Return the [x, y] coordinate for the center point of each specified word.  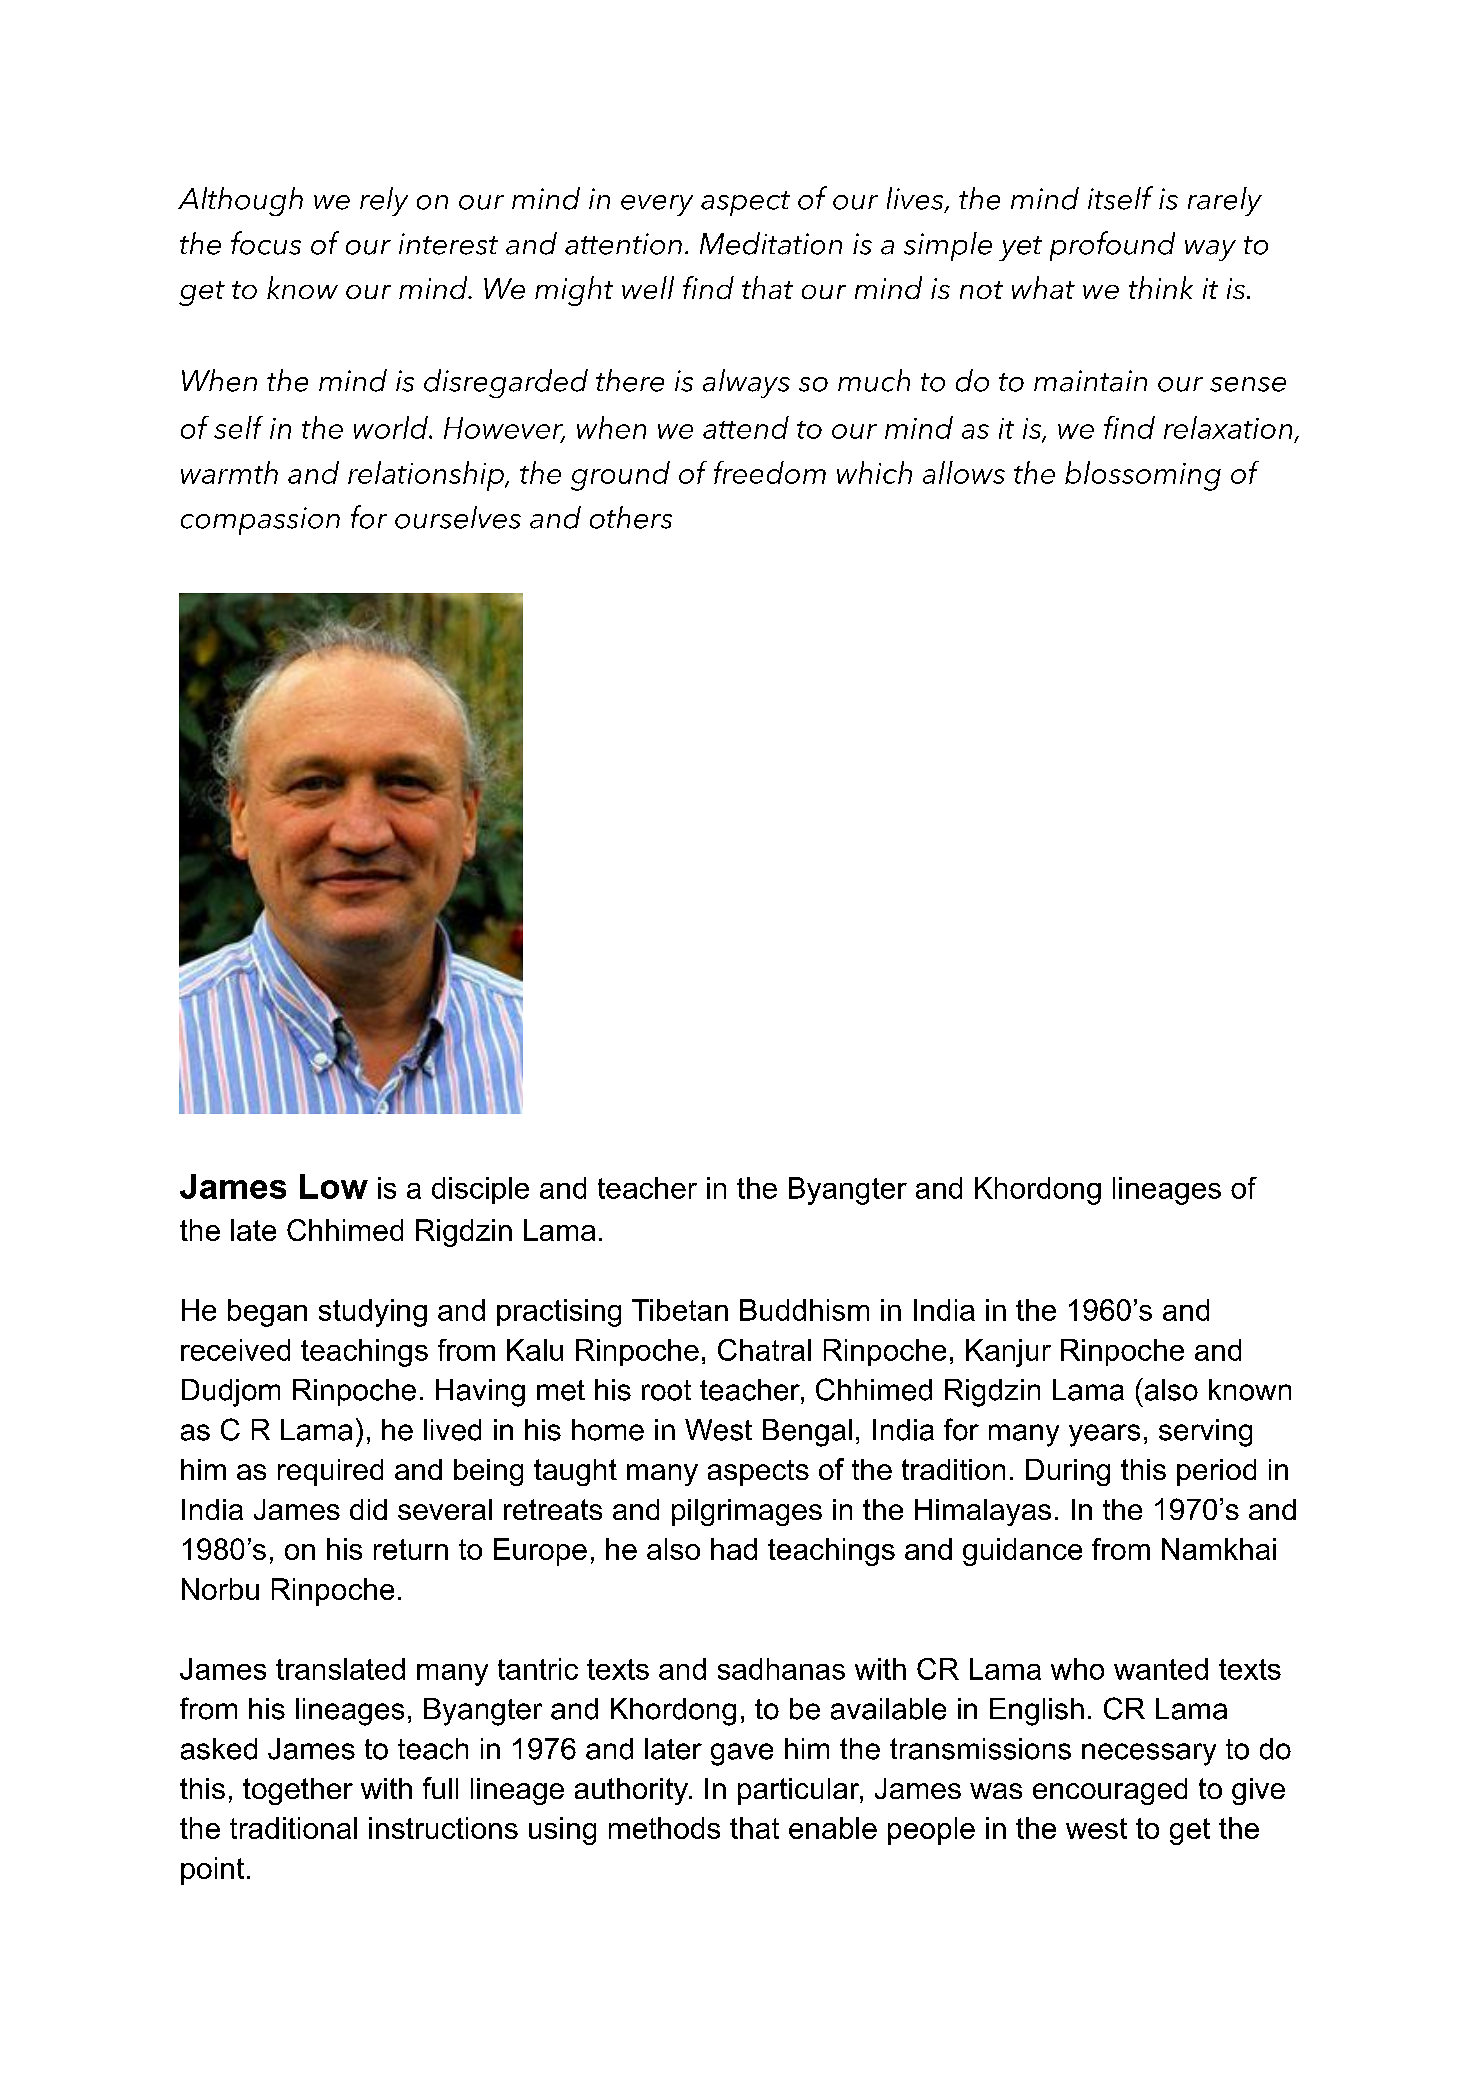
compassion [260, 521]
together [298, 1791]
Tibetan [680, 1310]
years [1104, 1435]
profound [1112, 246]
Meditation [771, 243]
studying [373, 1313]
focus [266, 243]
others [631, 517]
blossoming [1143, 476]
